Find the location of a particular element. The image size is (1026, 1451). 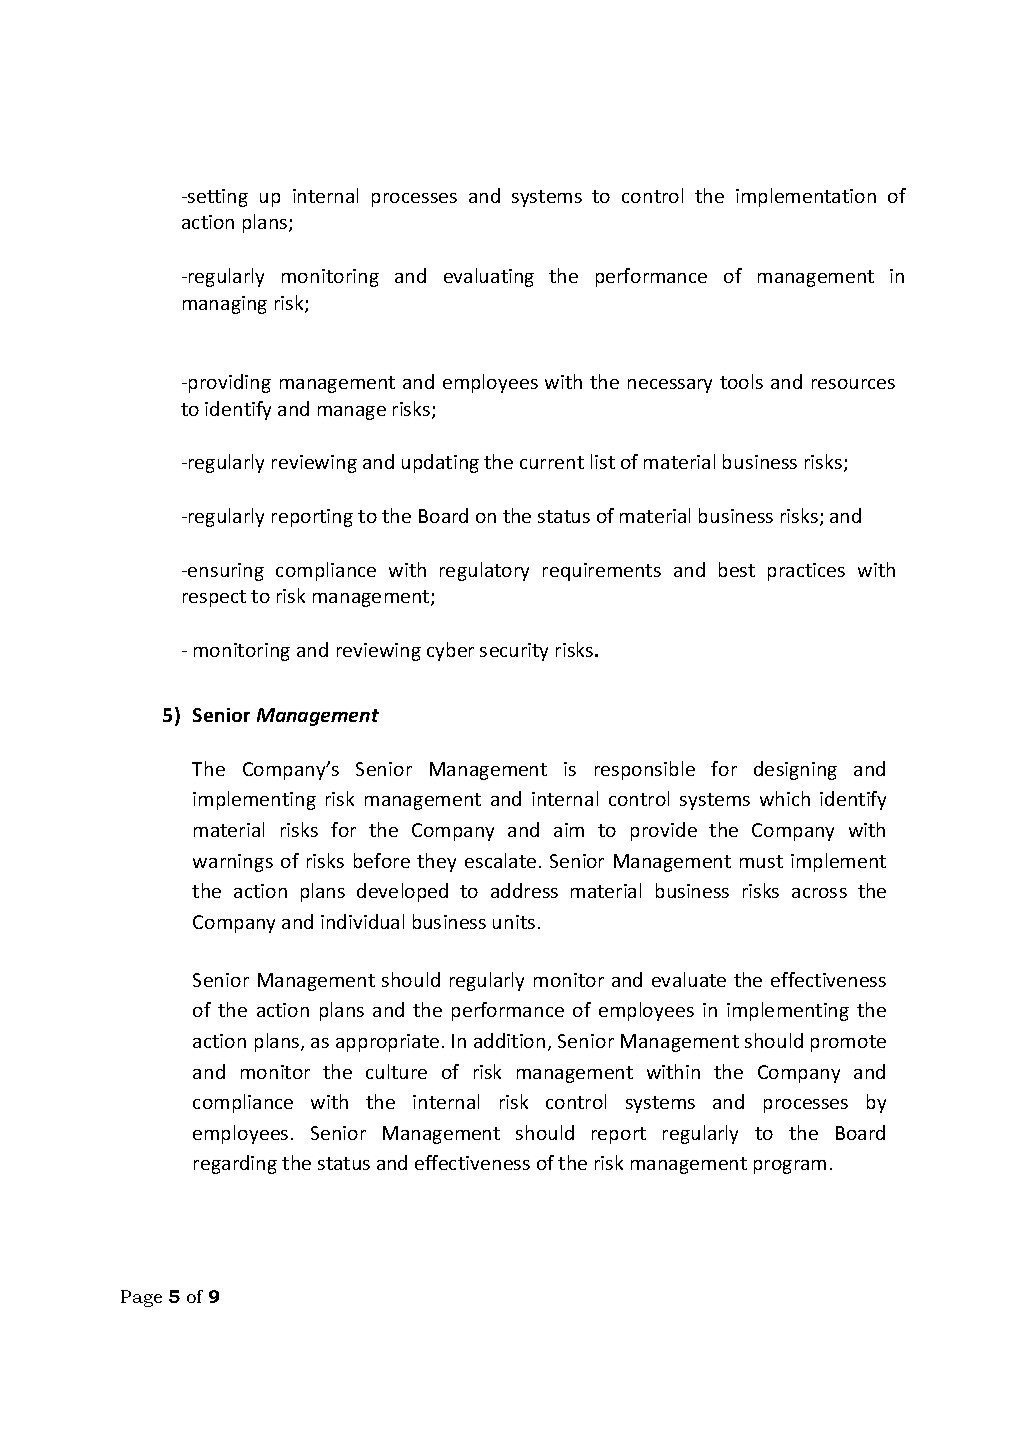

setting is located at coordinates (217, 198).
